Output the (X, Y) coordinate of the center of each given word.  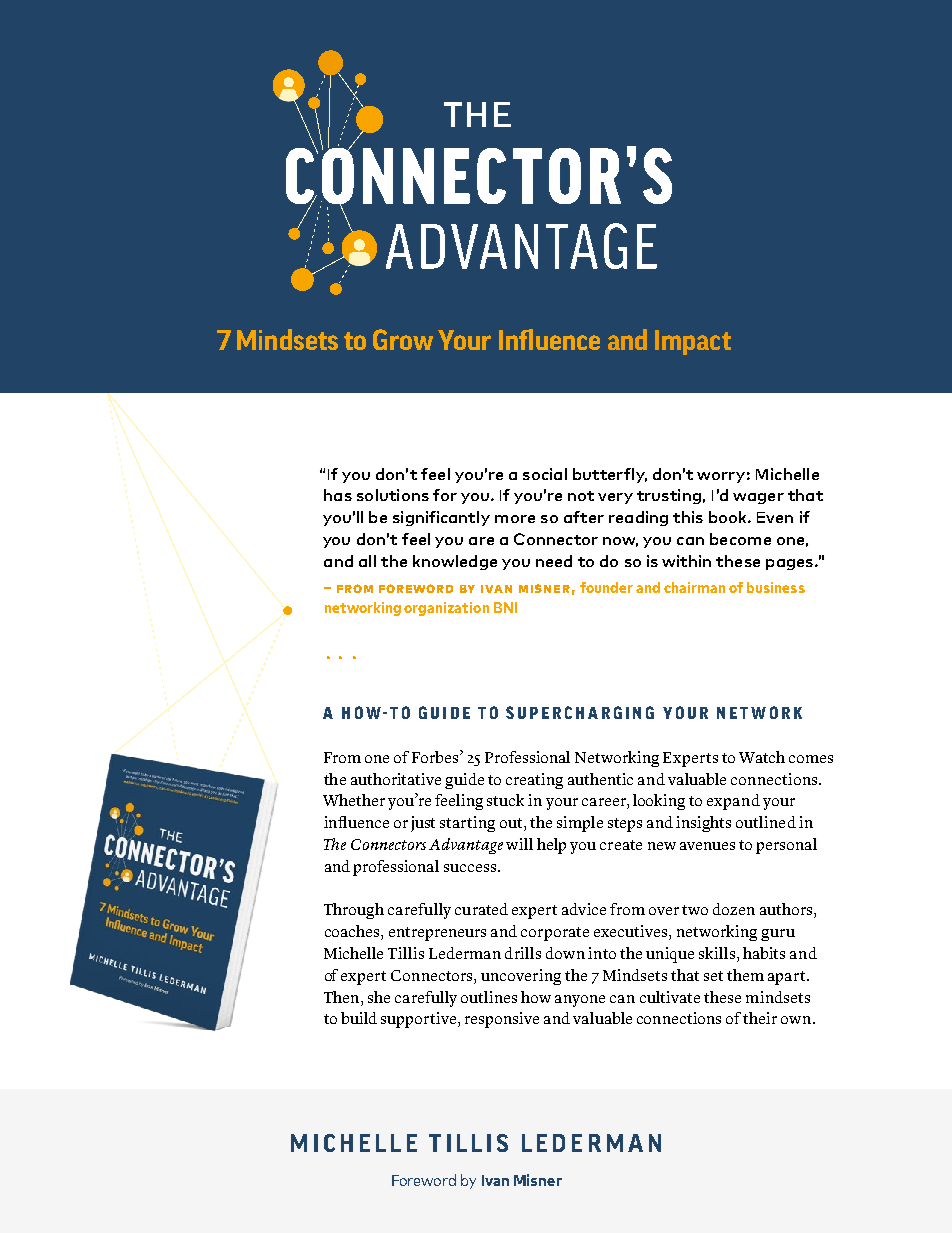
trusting (669, 496)
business (776, 587)
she (379, 997)
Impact (693, 342)
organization (446, 609)
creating (534, 781)
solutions (393, 495)
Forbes (436, 756)
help (551, 846)
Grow (403, 339)
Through (354, 911)
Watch (762, 757)
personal (786, 846)
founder (606, 587)
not (581, 496)
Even (775, 517)
